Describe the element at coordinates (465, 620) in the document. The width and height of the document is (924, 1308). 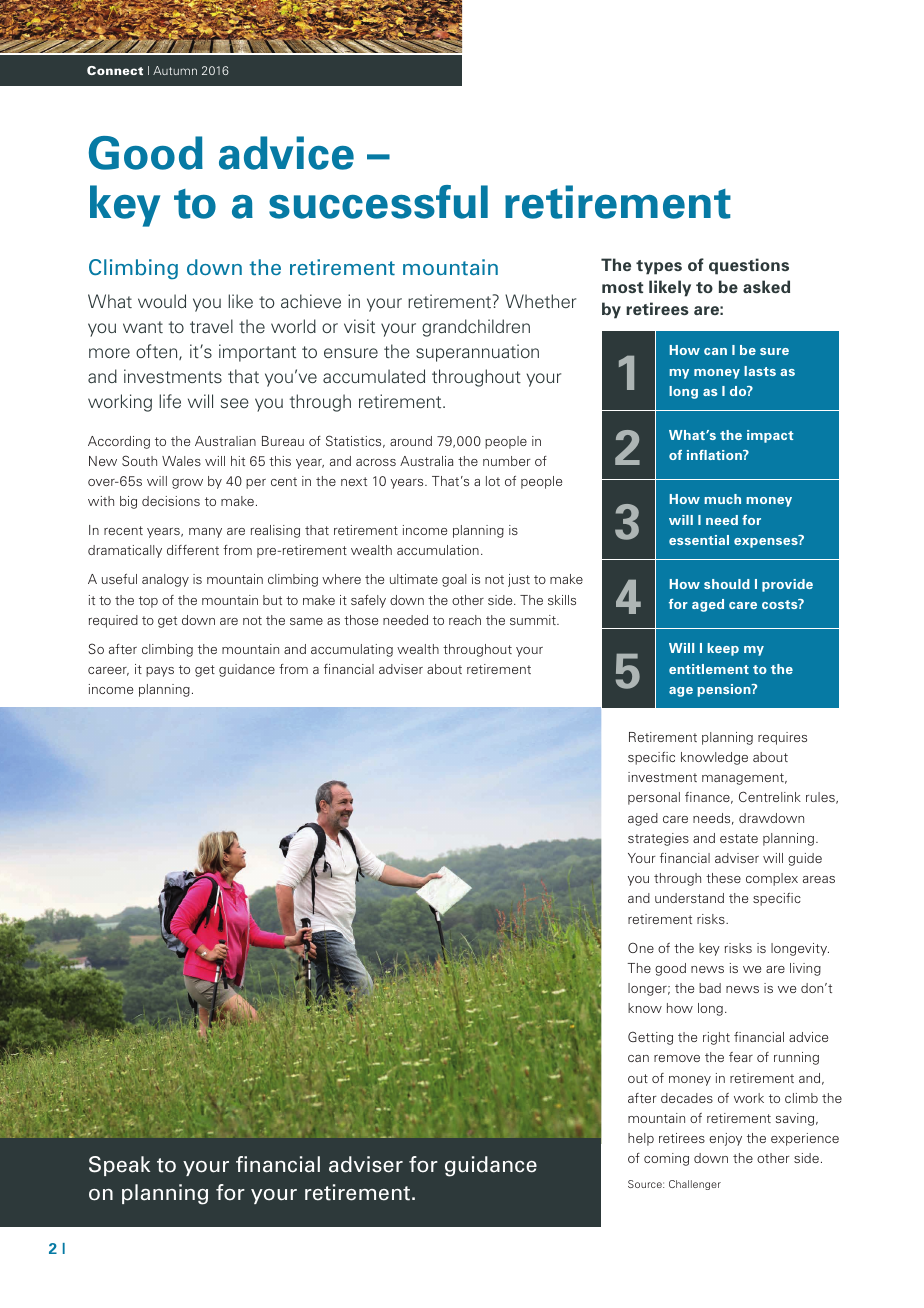
I see `reach` at that location.
